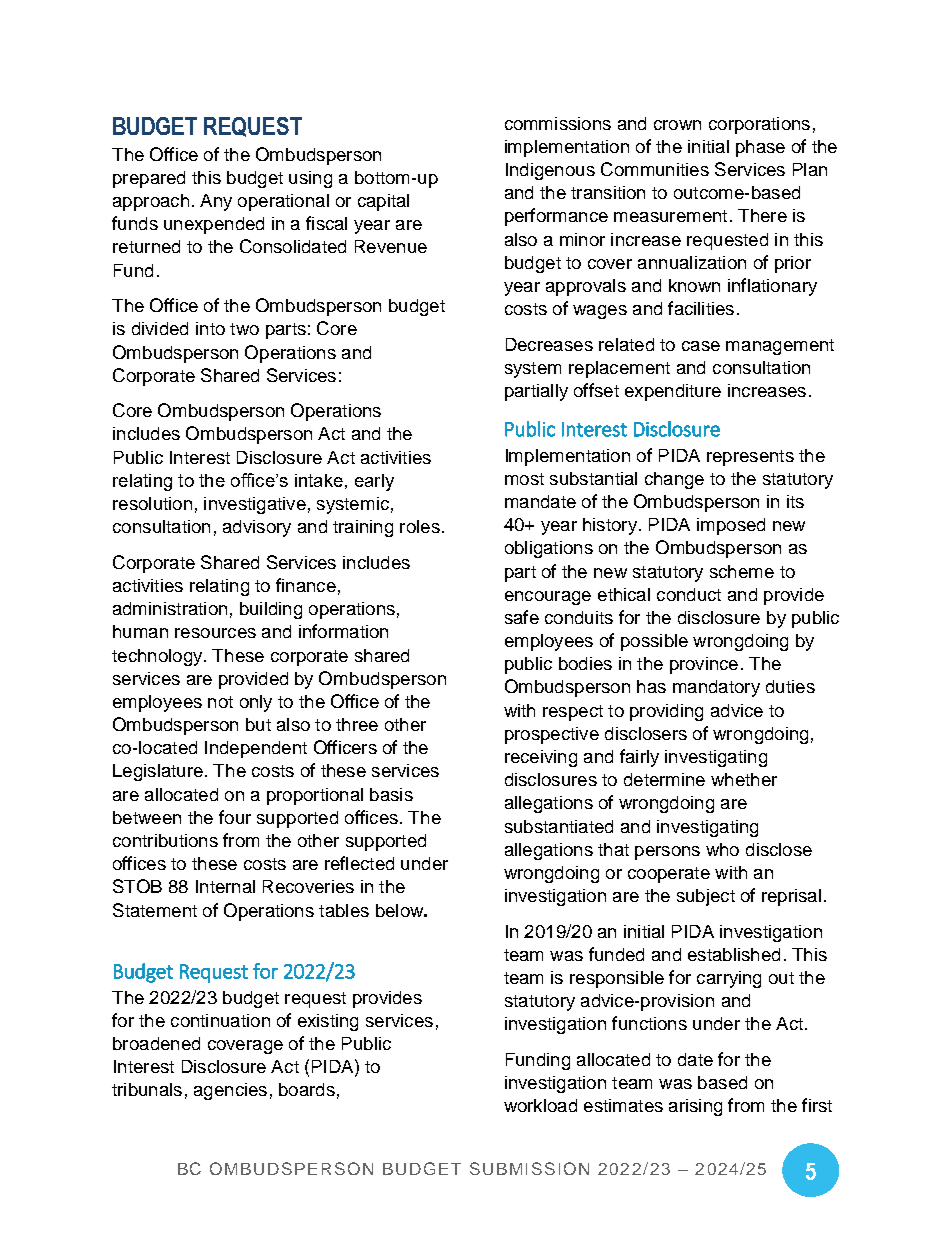  Describe the element at coordinates (230, 1091) in the screenshot. I see `agencies` at that location.
